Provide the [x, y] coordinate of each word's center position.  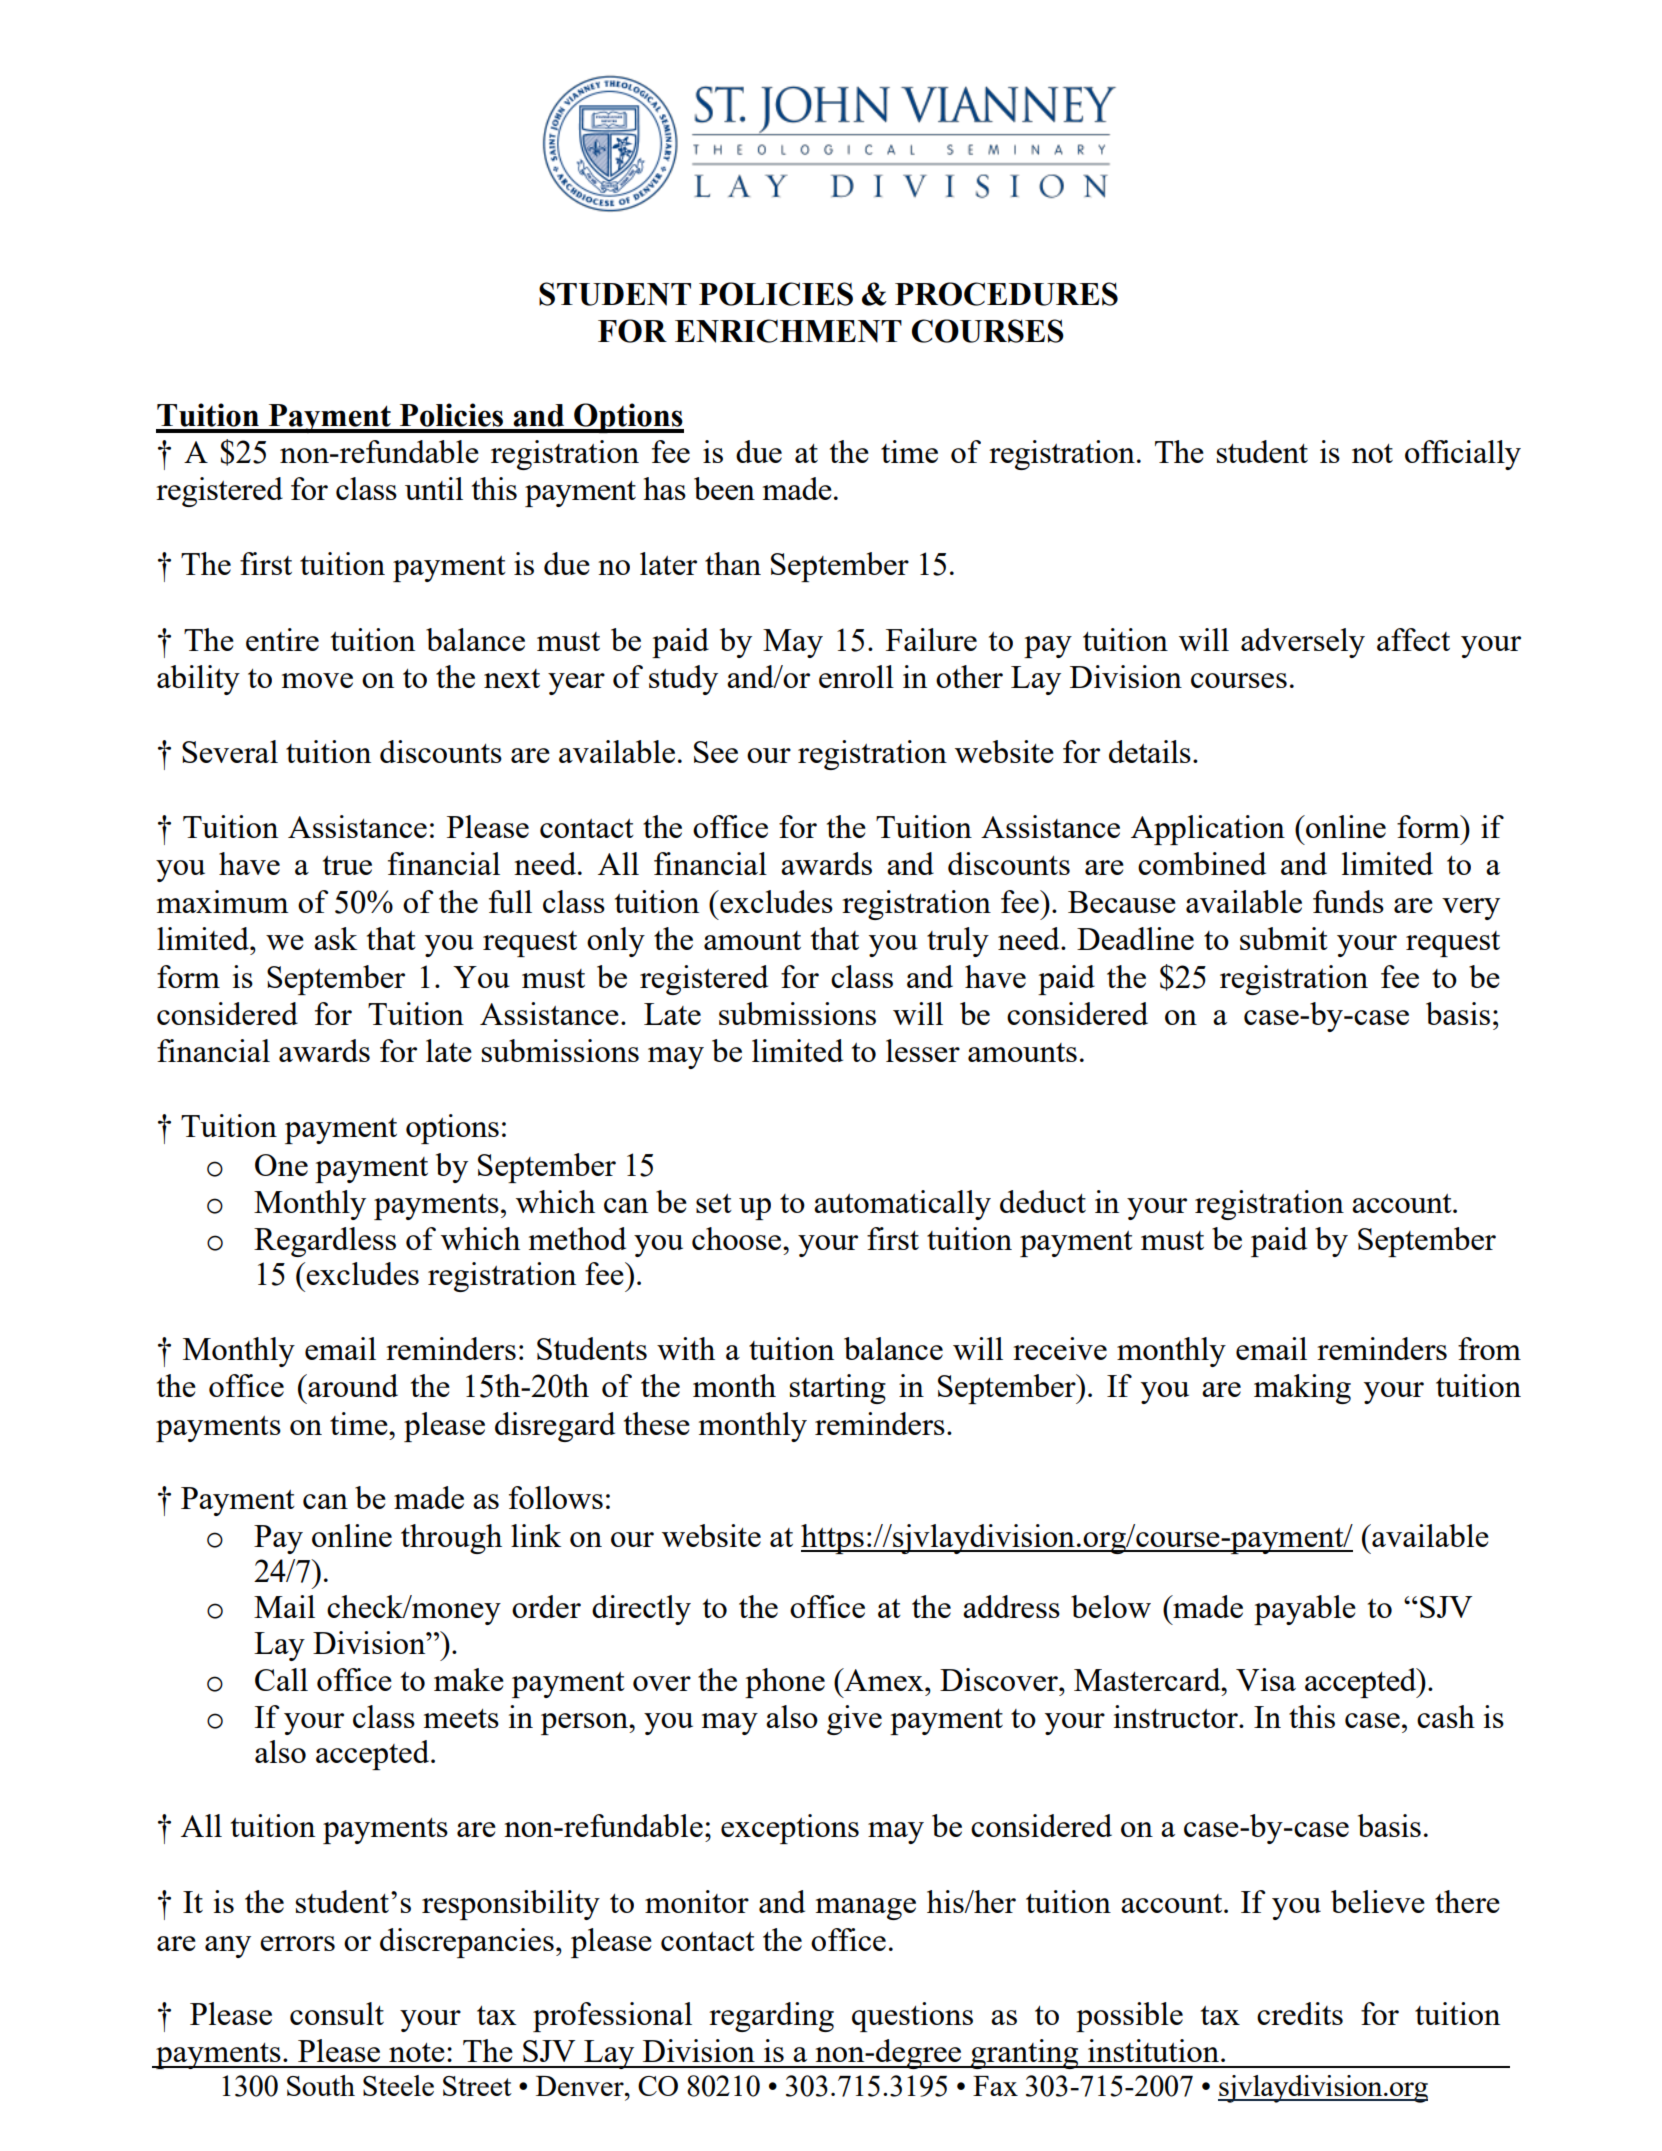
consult [337, 2013]
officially [1463, 455]
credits [1300, 2013]
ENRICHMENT [788, 331]
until [434, 488]
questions [912, 2017]
